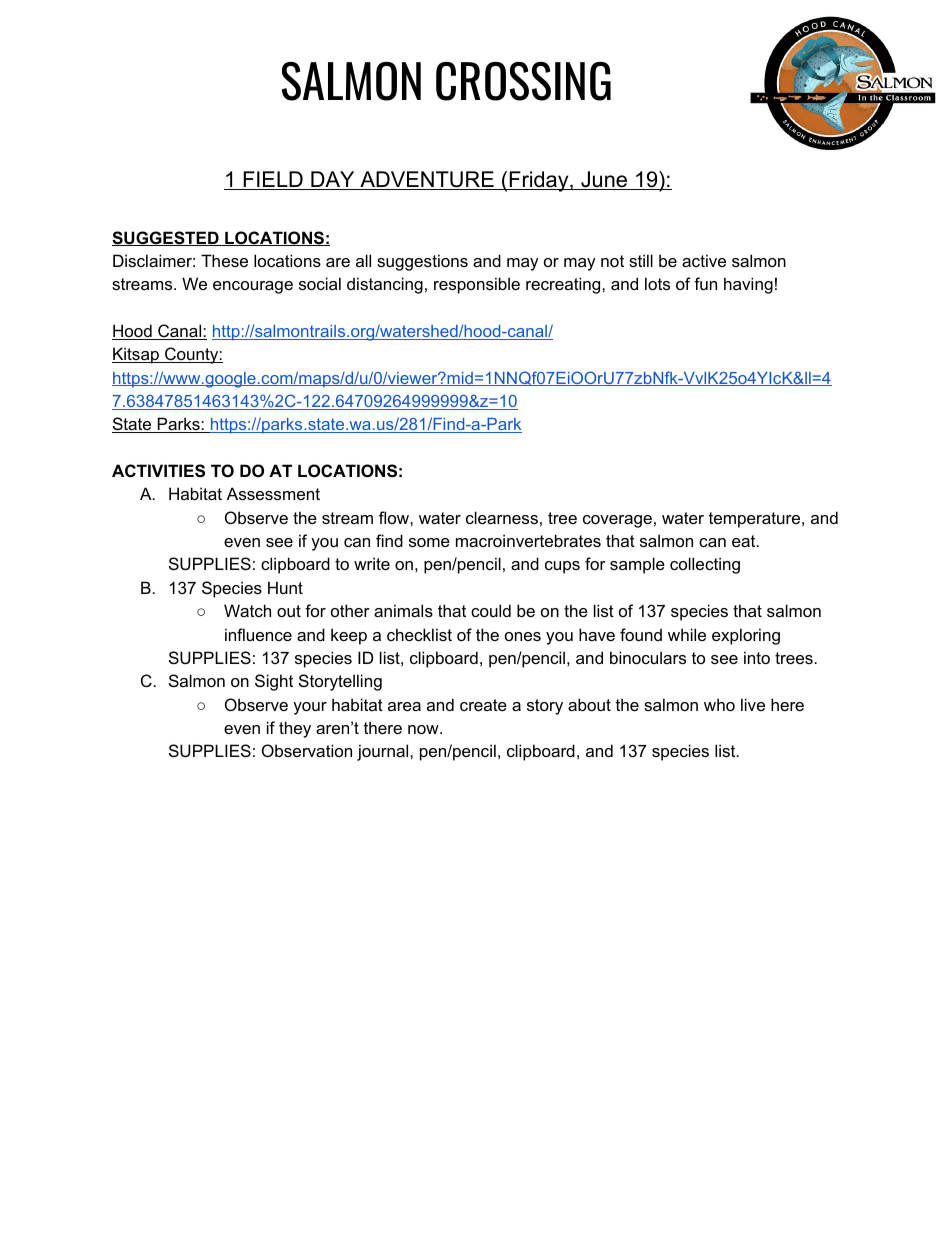 The height and width of the screenshot is (1233, 952). Describe the element at coordinates (604, 180) in the screenshot. I see `June` at that location.
